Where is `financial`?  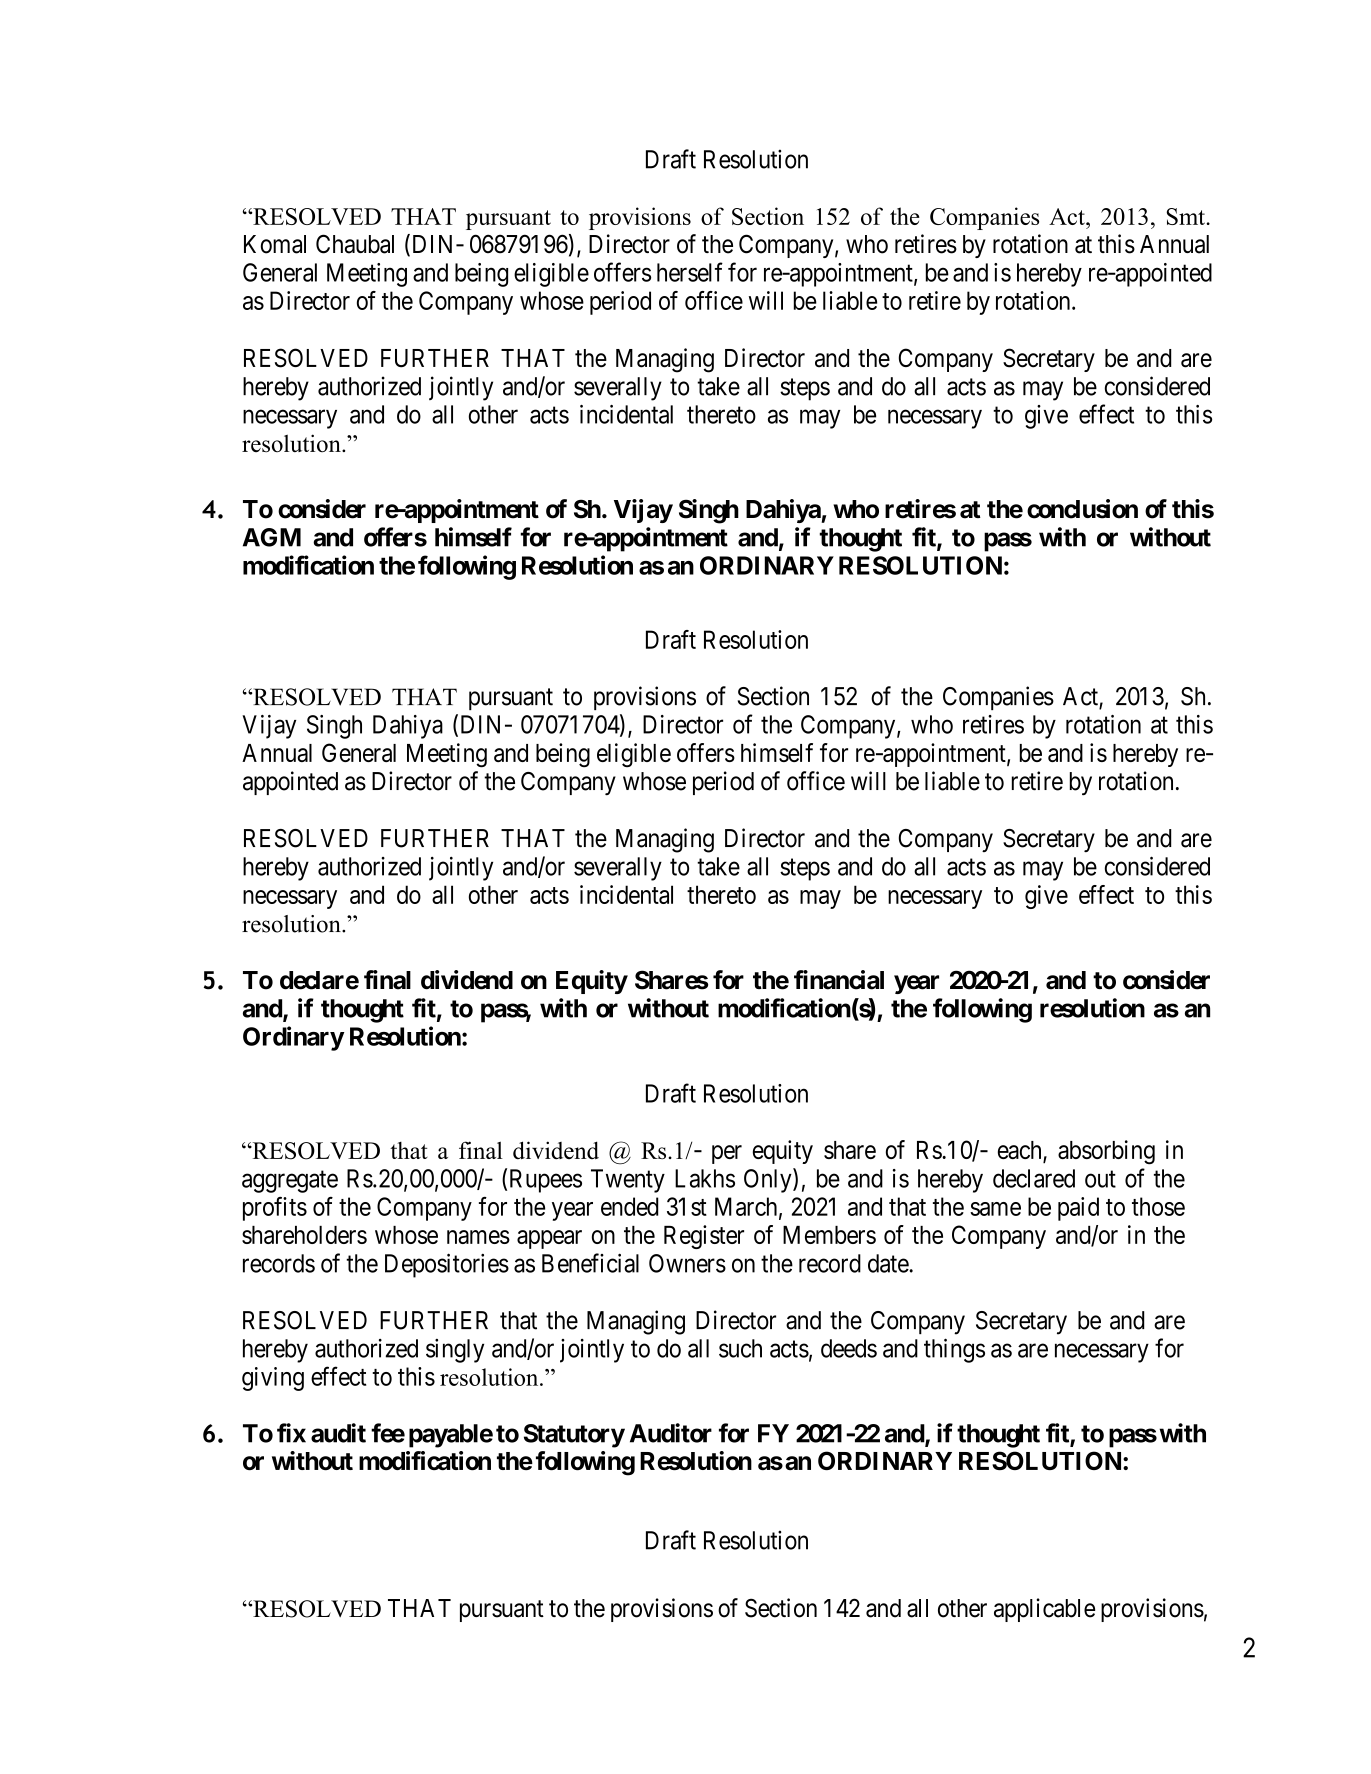 financial is located at coordinates (839, 980).
